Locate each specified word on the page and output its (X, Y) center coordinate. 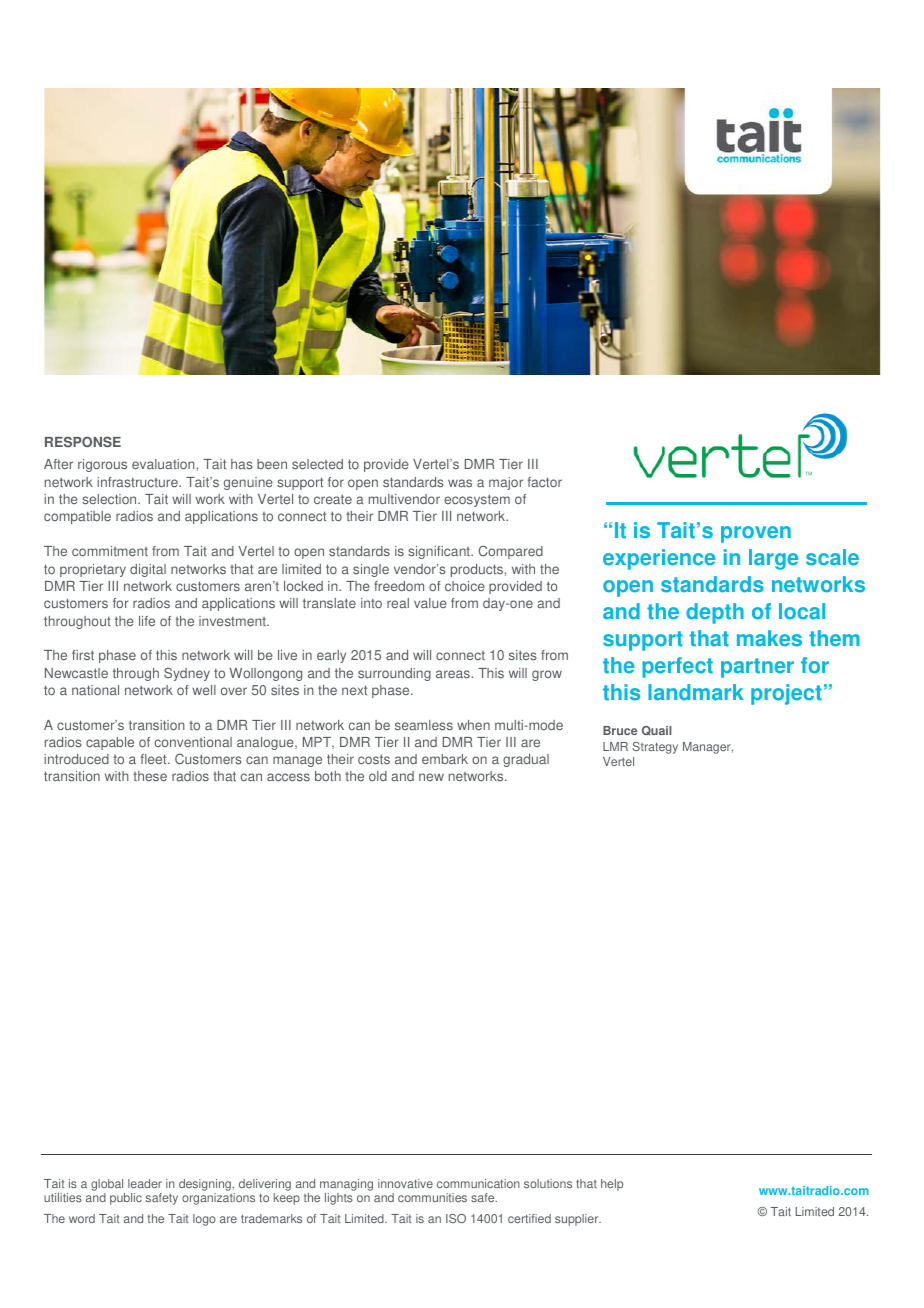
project (786, 694)
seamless (424, 725)
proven (756, 534)
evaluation (163, 464)
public (126, 1199)
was (460, 483)
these (150, 776)
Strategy (655, 748)
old (378, 776)
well (204, 690)
